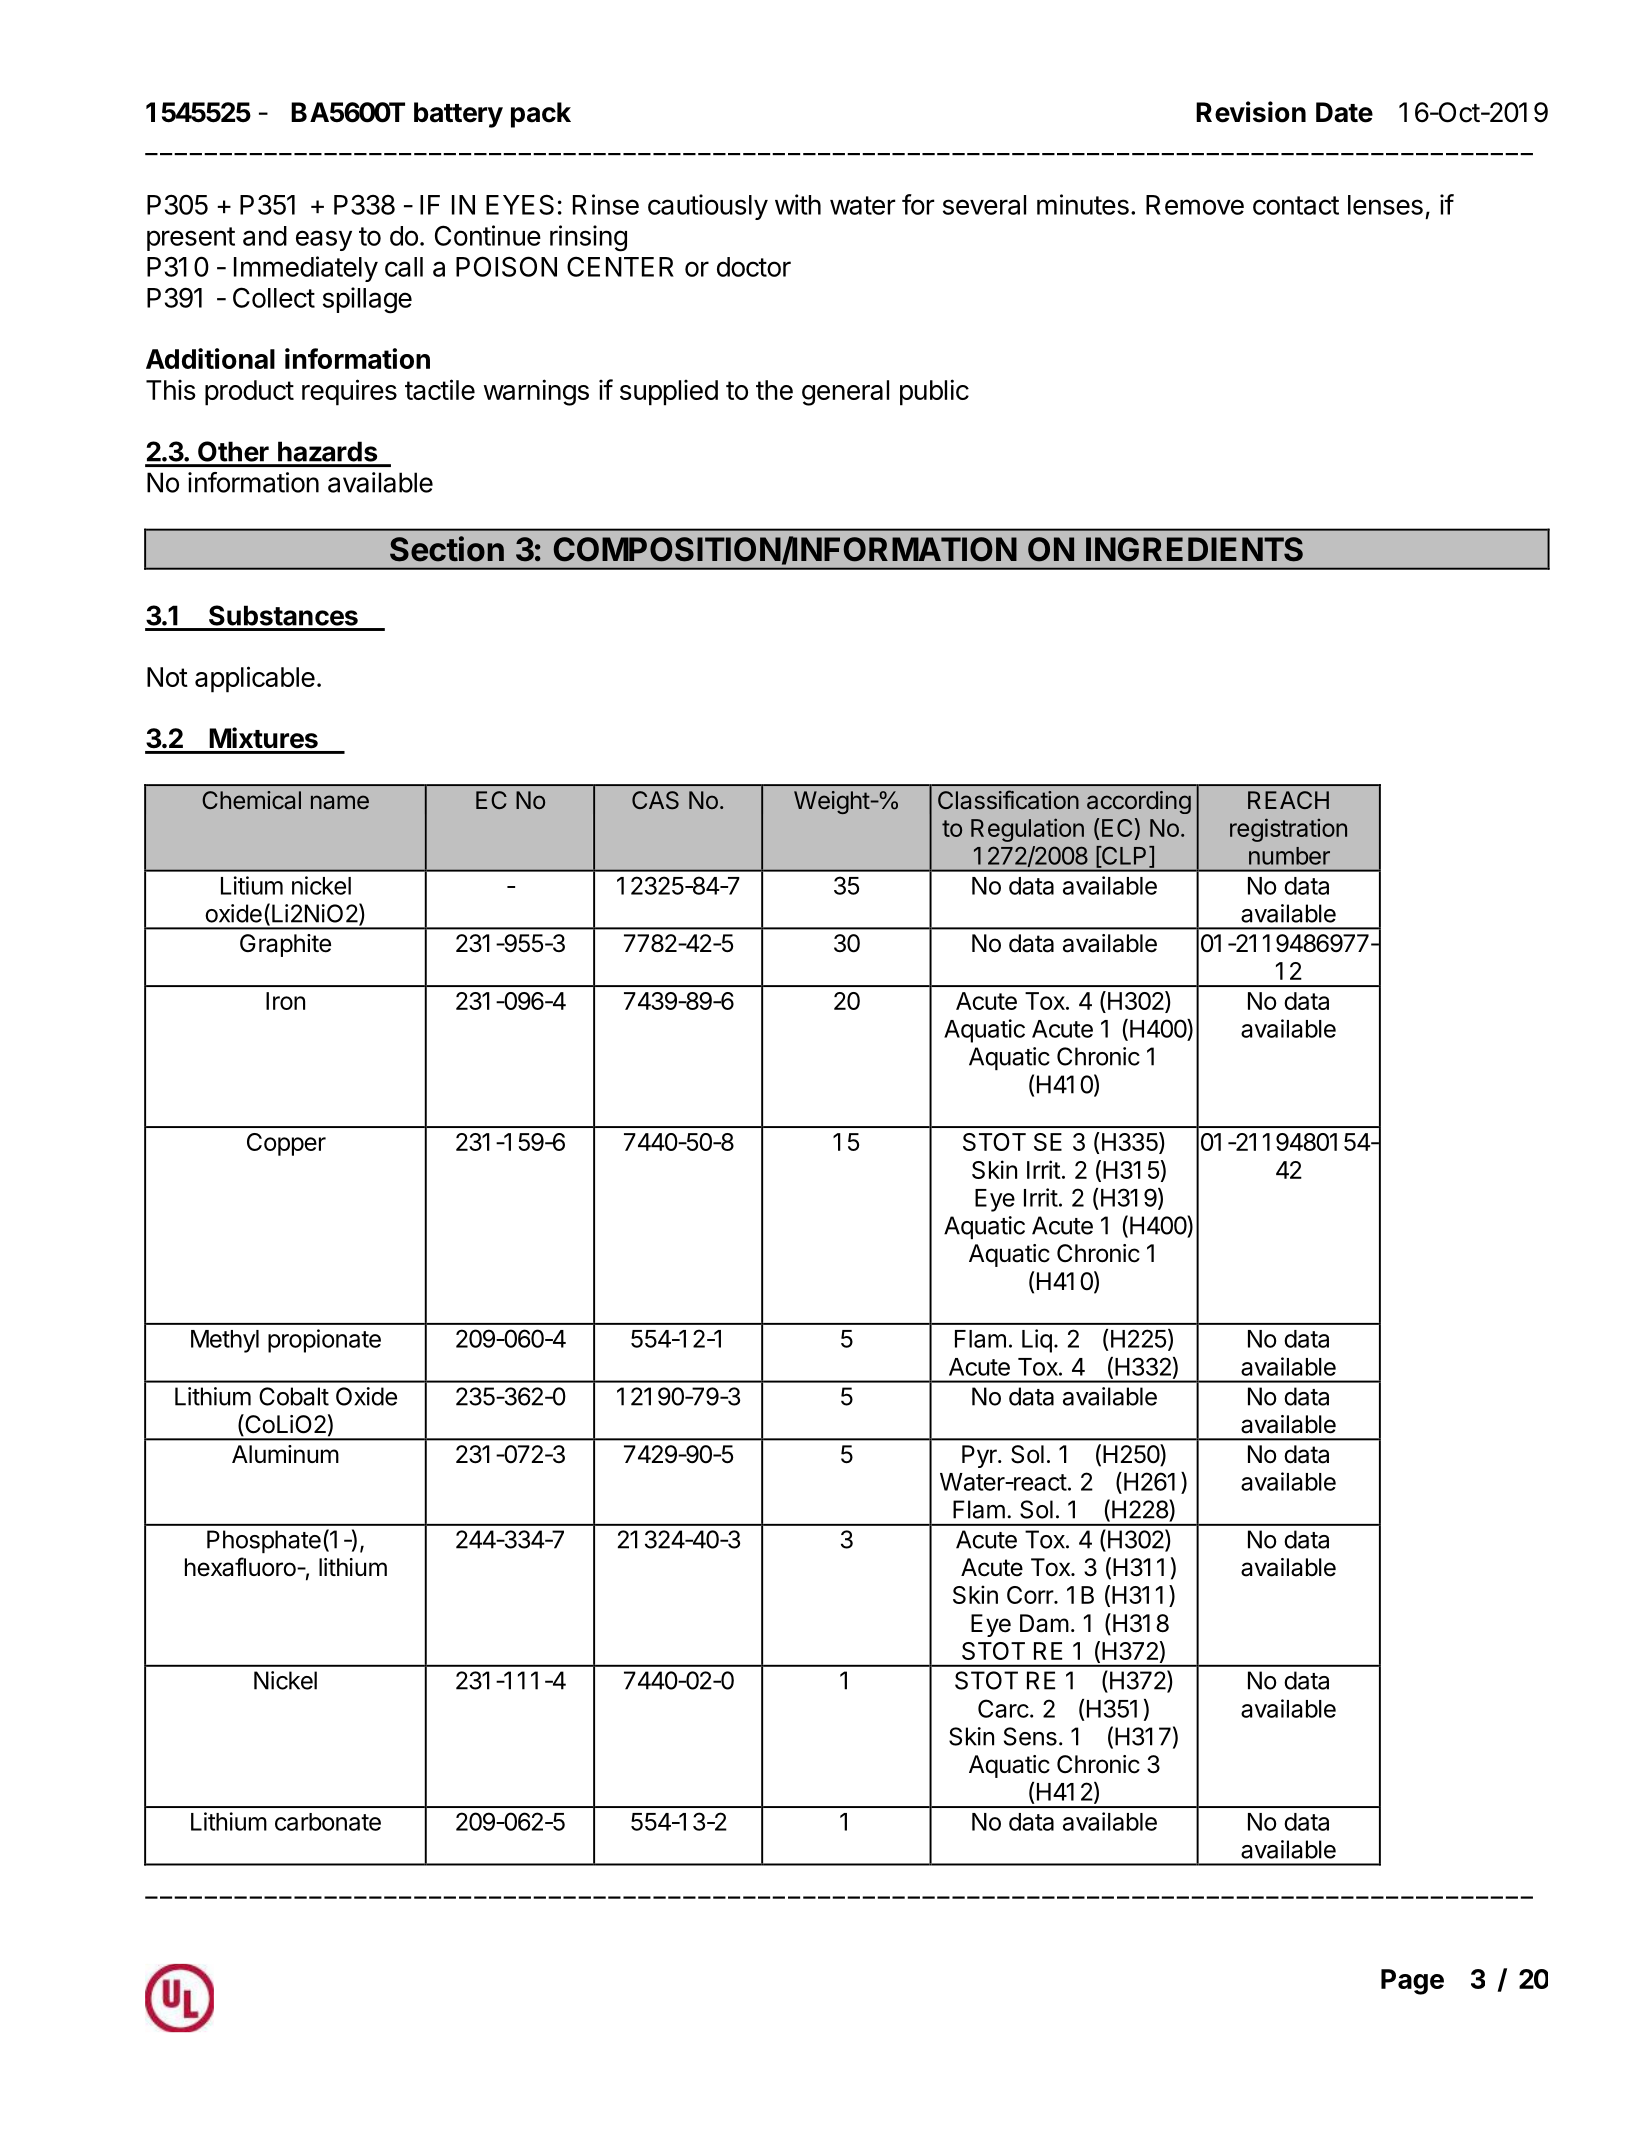  Describe the element at coordinates (832, 802) in the screenshot. I see `Weight` at that location.
